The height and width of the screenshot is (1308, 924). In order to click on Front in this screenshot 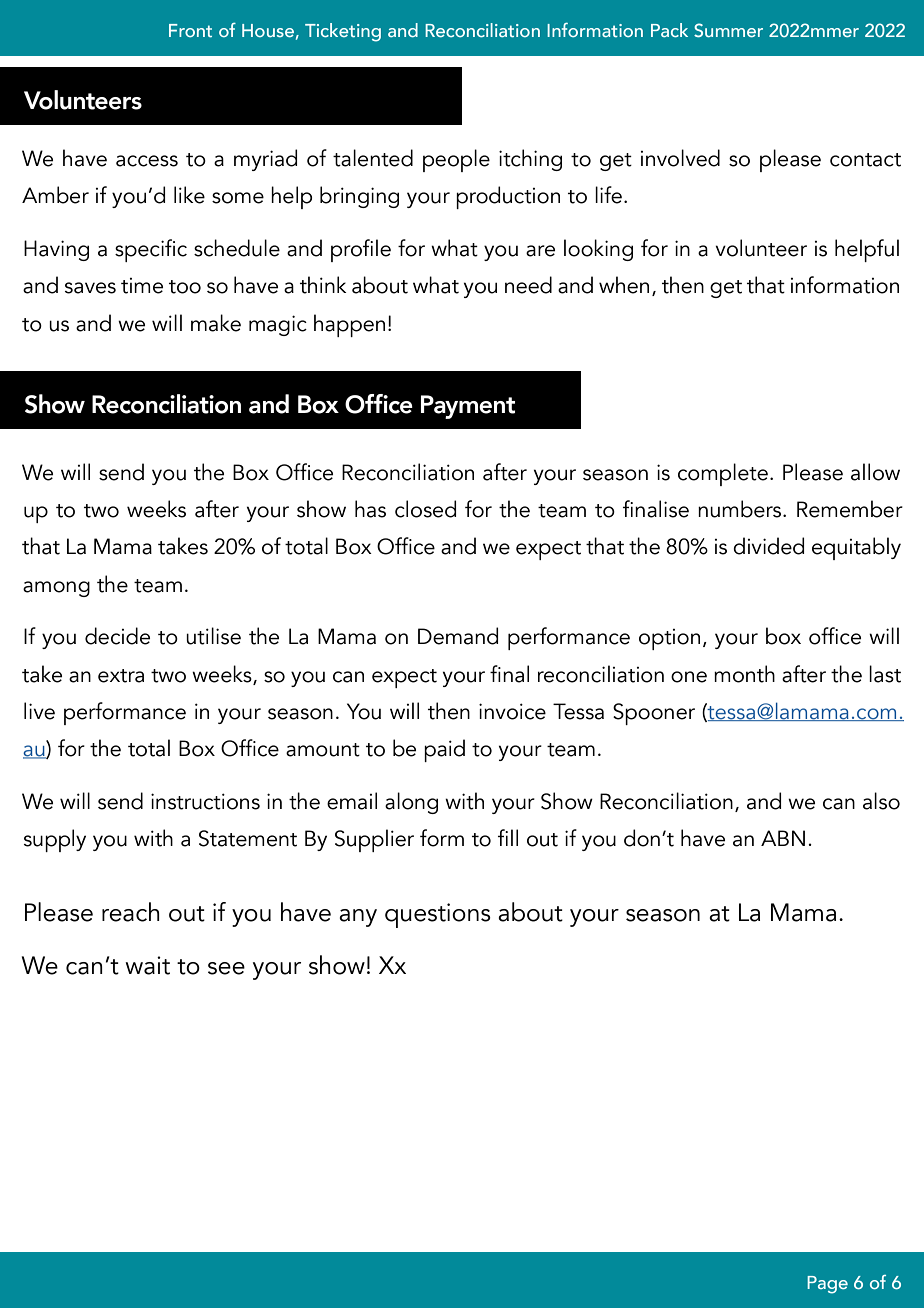, I will do `click(190, 30)`.
